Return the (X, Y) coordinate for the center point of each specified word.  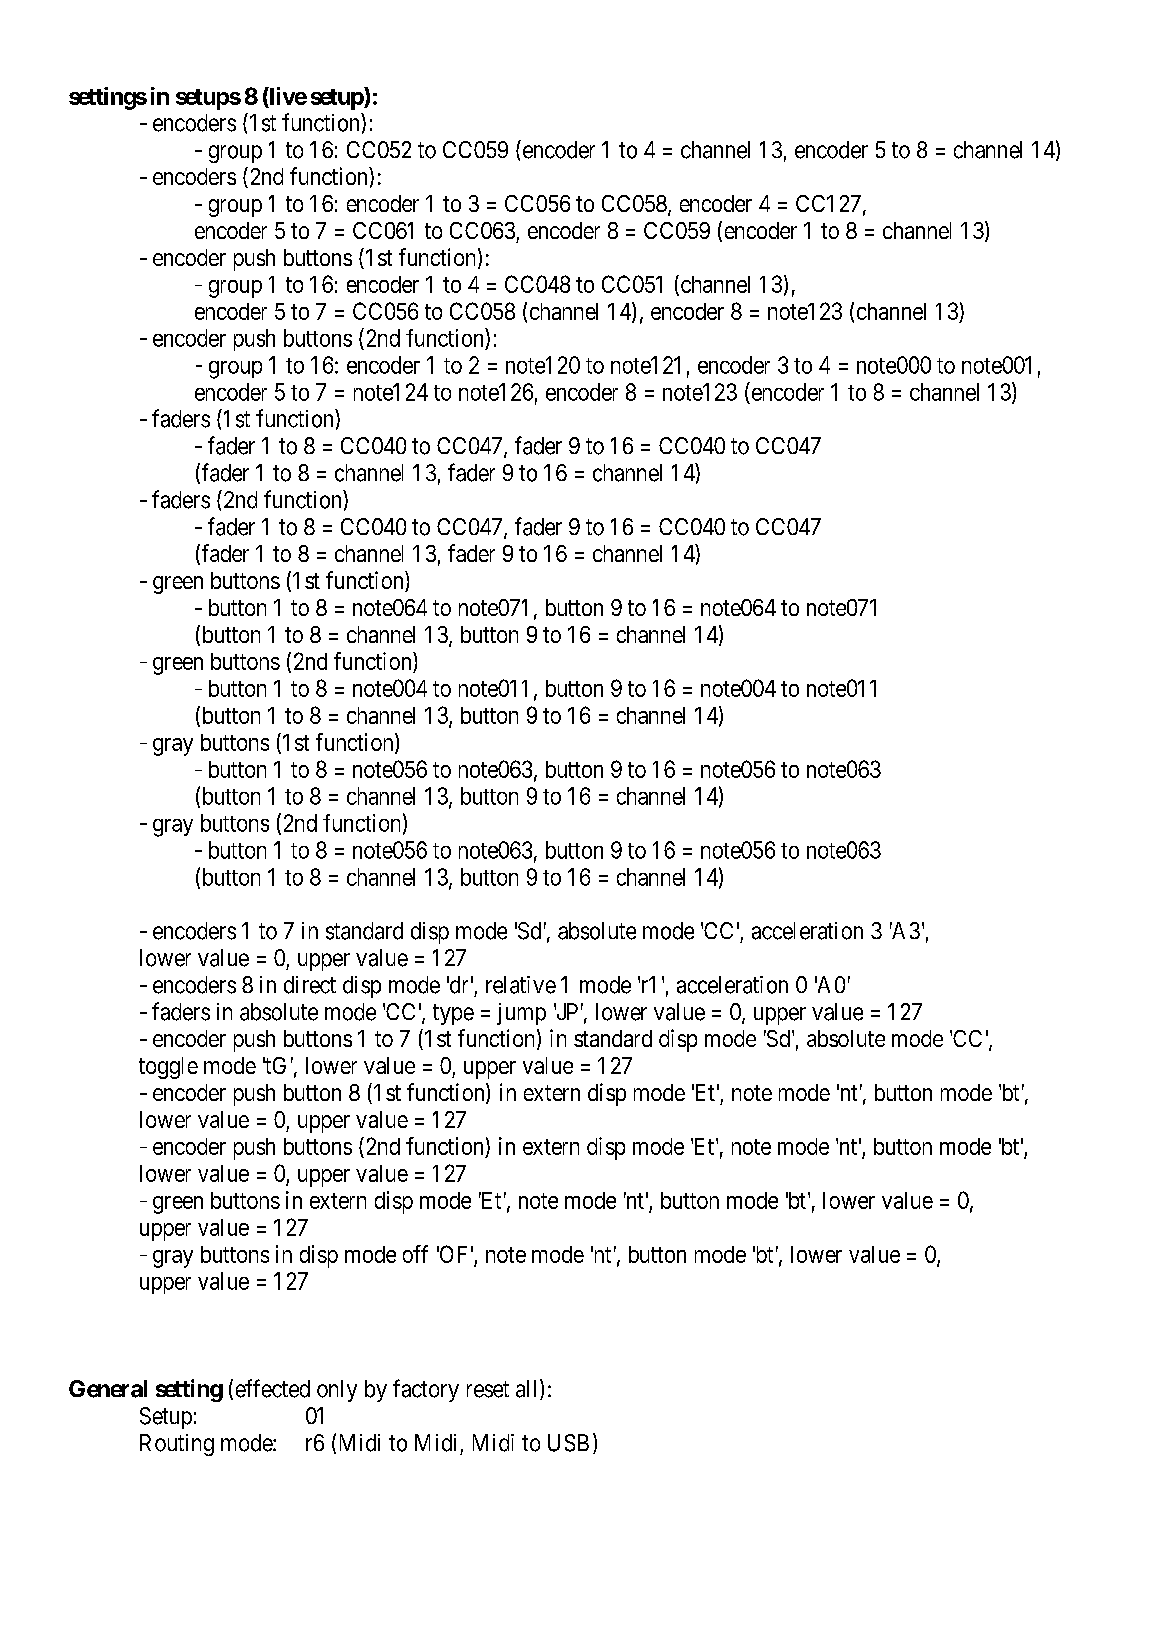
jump (521, 1014)
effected (273, 1388)
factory (426, 1390)
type (453, 1014)
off (415, 1254)
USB (568, 1443)
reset (488, 1389)
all (528, 1389)
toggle (168, 1068)
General (108, 1389)
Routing (177, 1445)
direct (310, 985)
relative (521, 985)
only (337, 1391)
